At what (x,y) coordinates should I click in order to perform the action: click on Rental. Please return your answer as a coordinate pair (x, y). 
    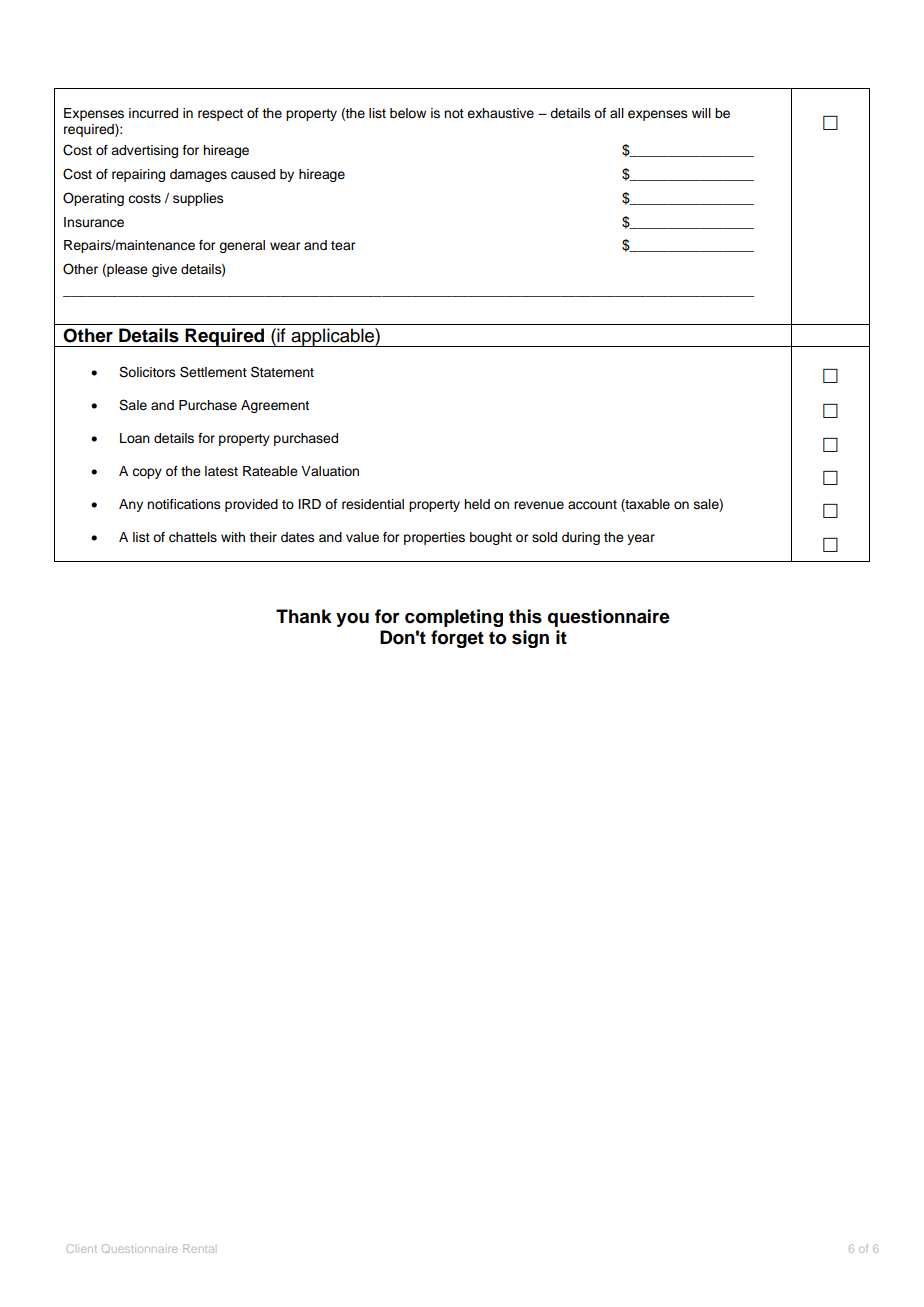
    Looking at the image, I should click on (198, 1248).
